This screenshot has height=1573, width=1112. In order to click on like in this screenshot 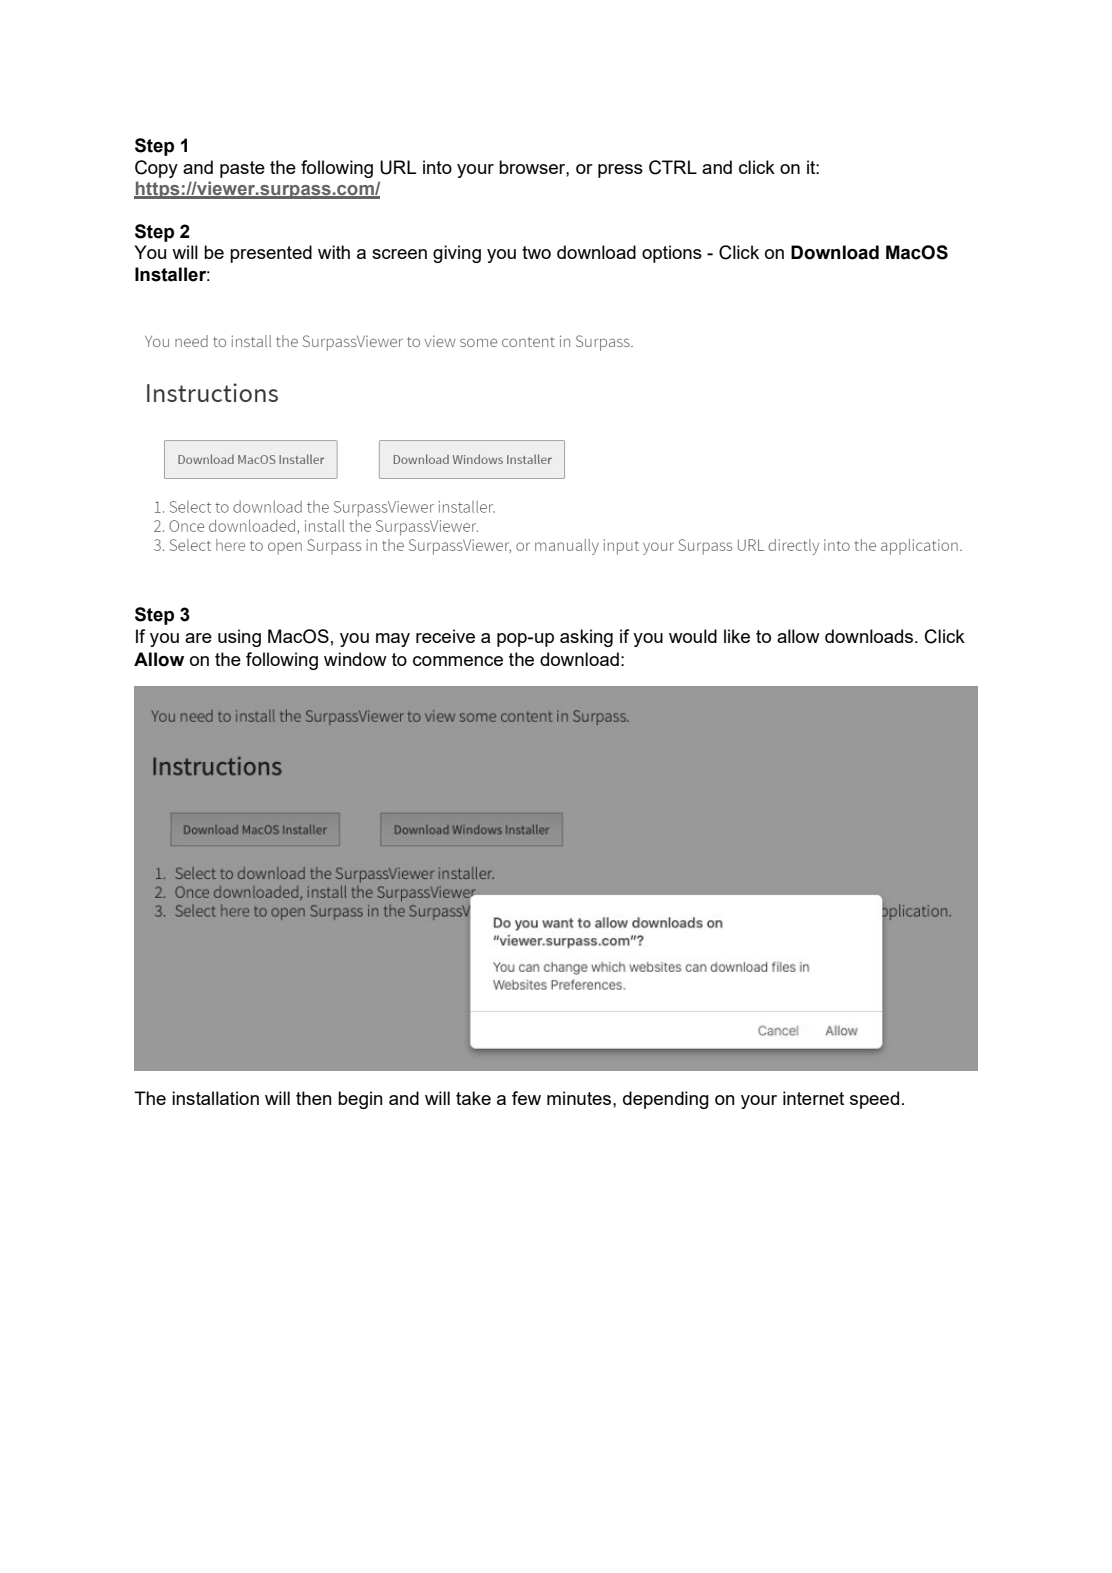, I will do `click(737, 636)`.
